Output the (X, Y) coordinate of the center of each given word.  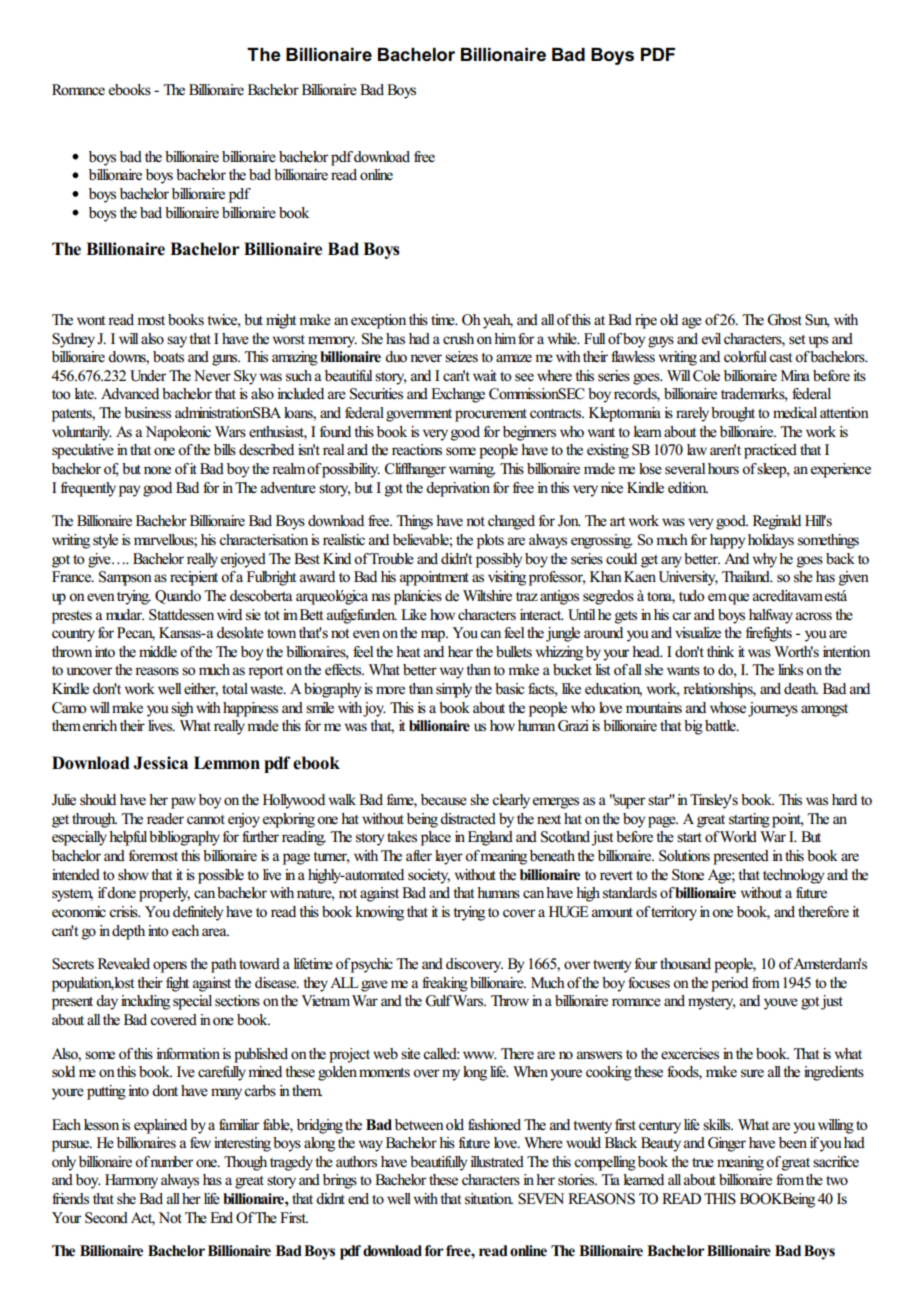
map (434, 636)
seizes (461, 356)
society (429, 876)
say (177, 342)
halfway (771, 616)
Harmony (131, 1181)
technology (793, 876)
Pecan (136, 634)
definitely (198, 913)
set (797, 340)
